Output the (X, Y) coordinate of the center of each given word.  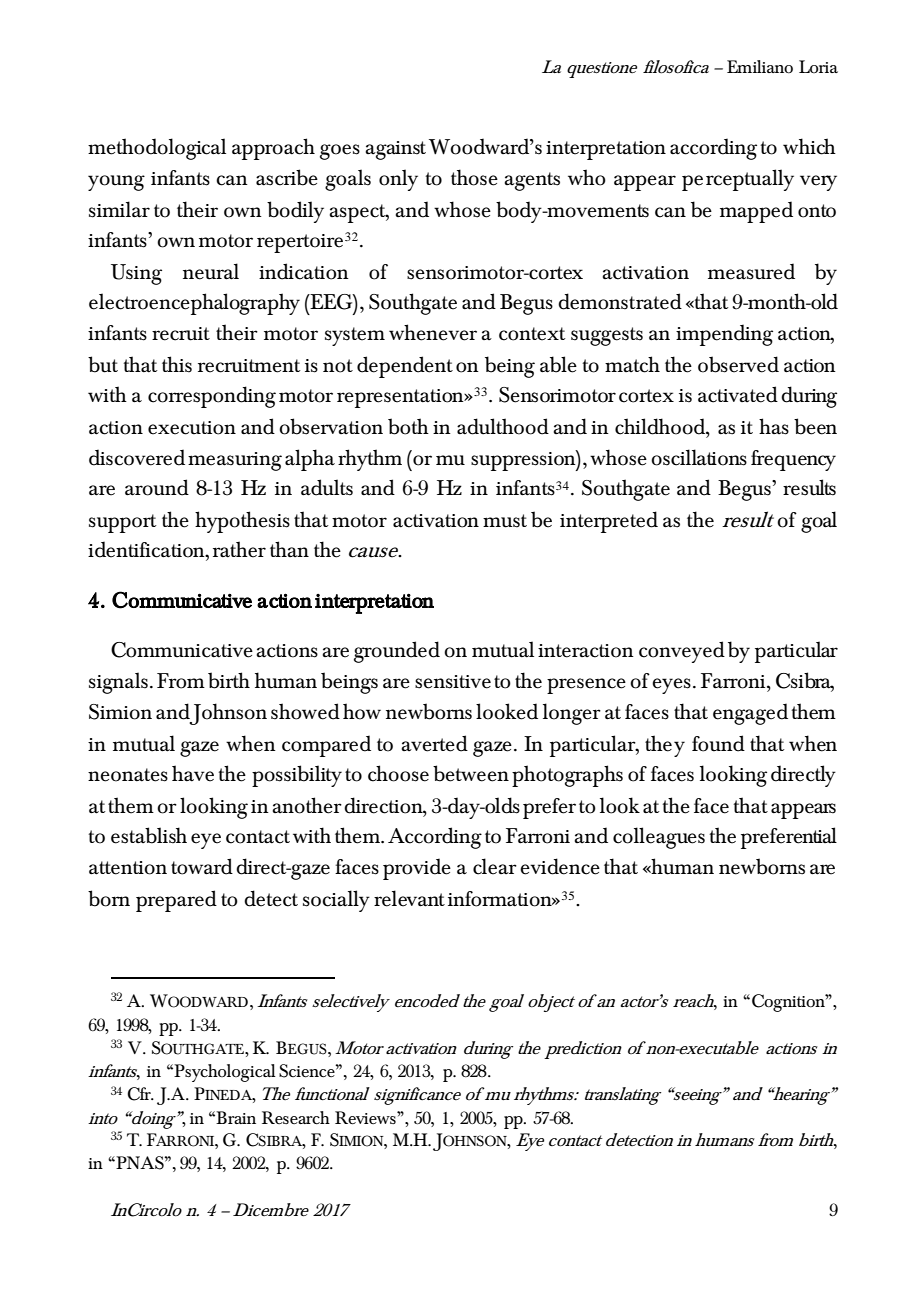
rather (239, 549)
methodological (157, 149)
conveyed (682, 652)
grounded (397, 652)
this (177, 364)
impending (724, 335)
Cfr (140, 1094)
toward (202, 866)
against (395, 150)
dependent (405, 367)
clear (495, 866)
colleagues (659, 838)
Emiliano (760, 67)
